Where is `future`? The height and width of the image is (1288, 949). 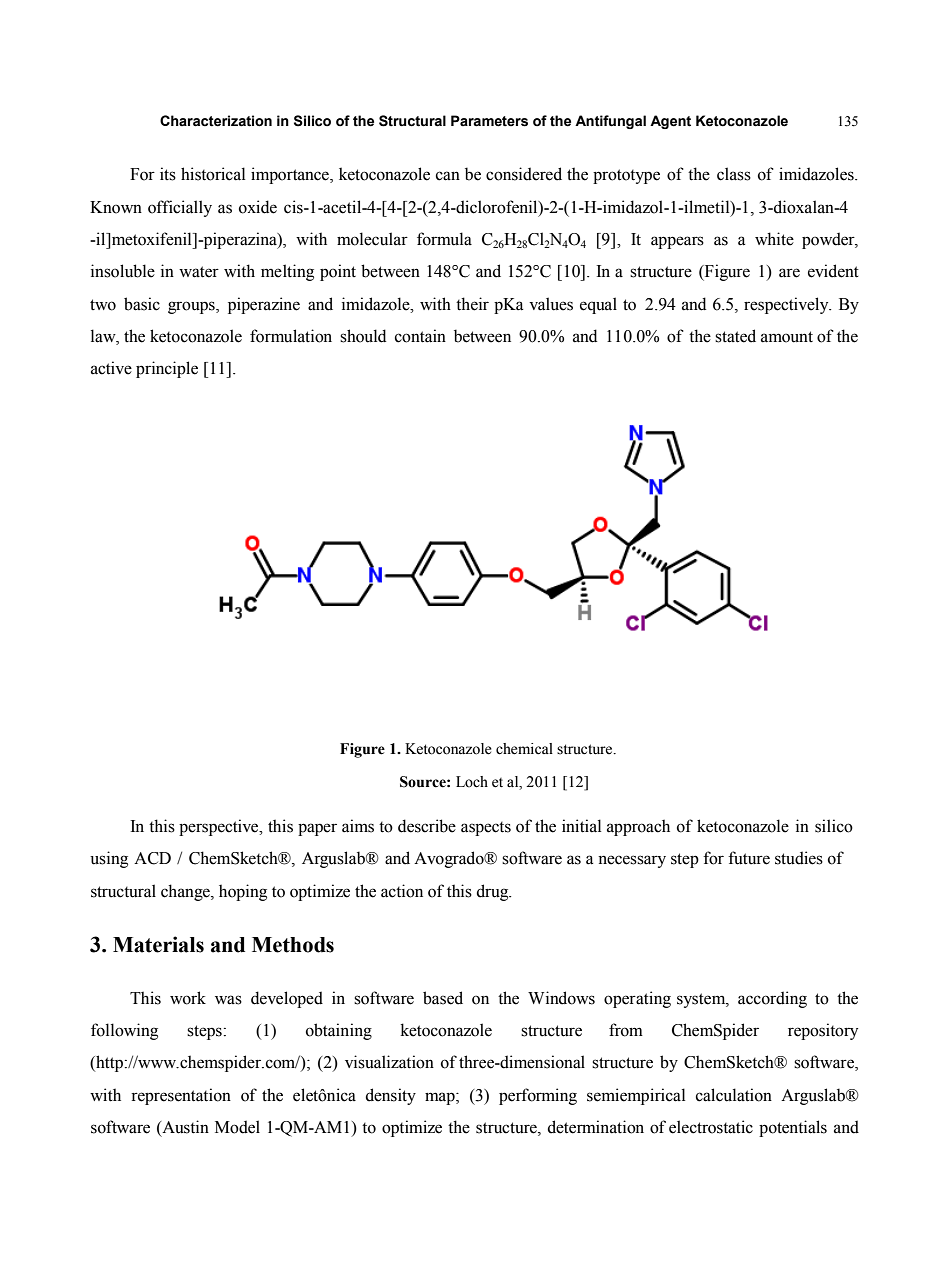 future is located at coordinates (749, 858).
